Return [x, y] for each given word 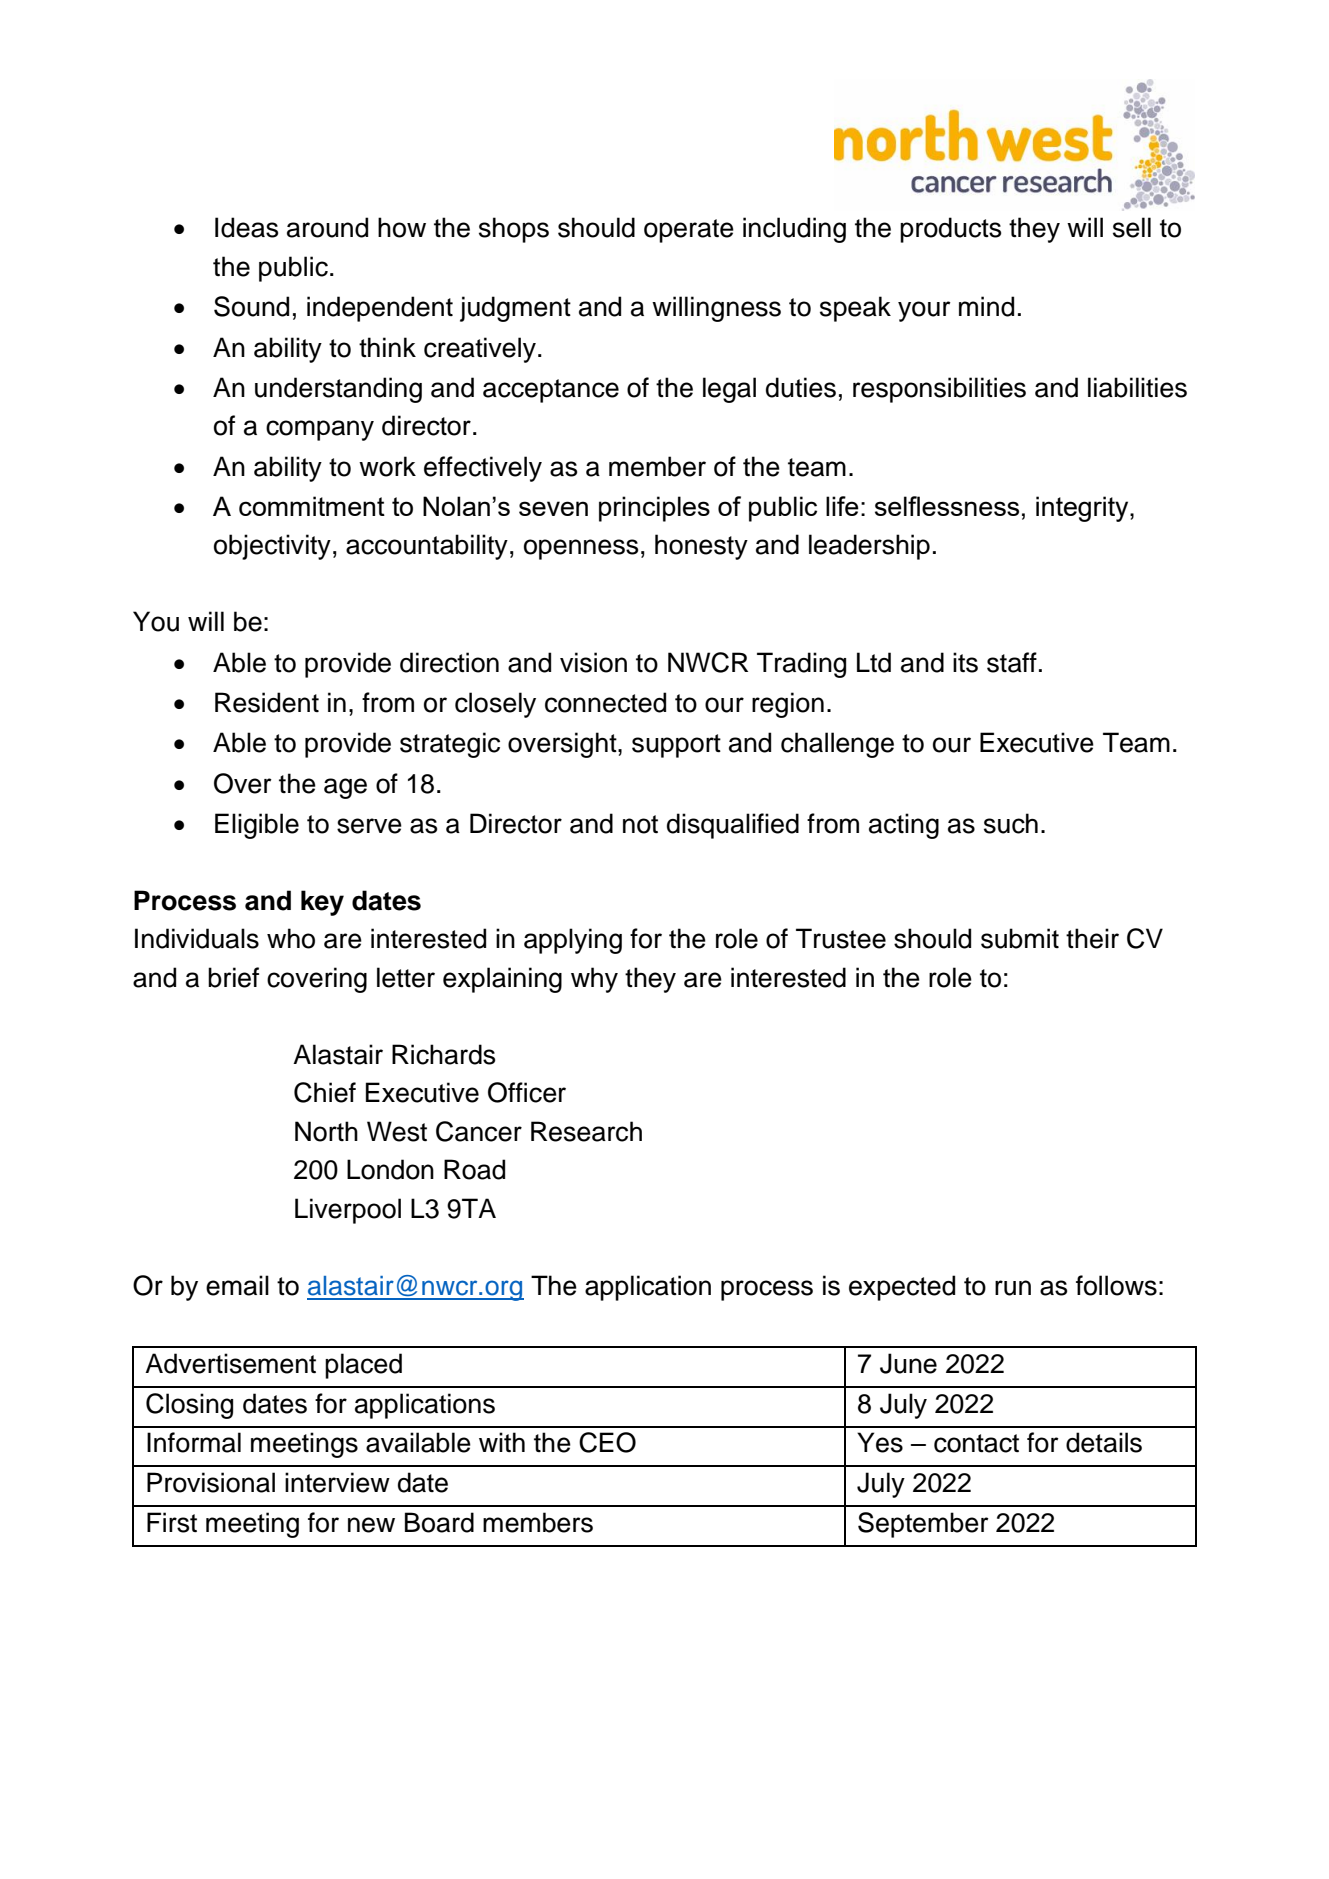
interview [337, 1482]
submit [1020, 938]
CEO [607, 1442]
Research [586, 1131]
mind [986, 306]
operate [689, 231]
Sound [251, 306]
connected [605, 702]
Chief [325, 1092]
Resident [267, 702]
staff [1012, 662]
